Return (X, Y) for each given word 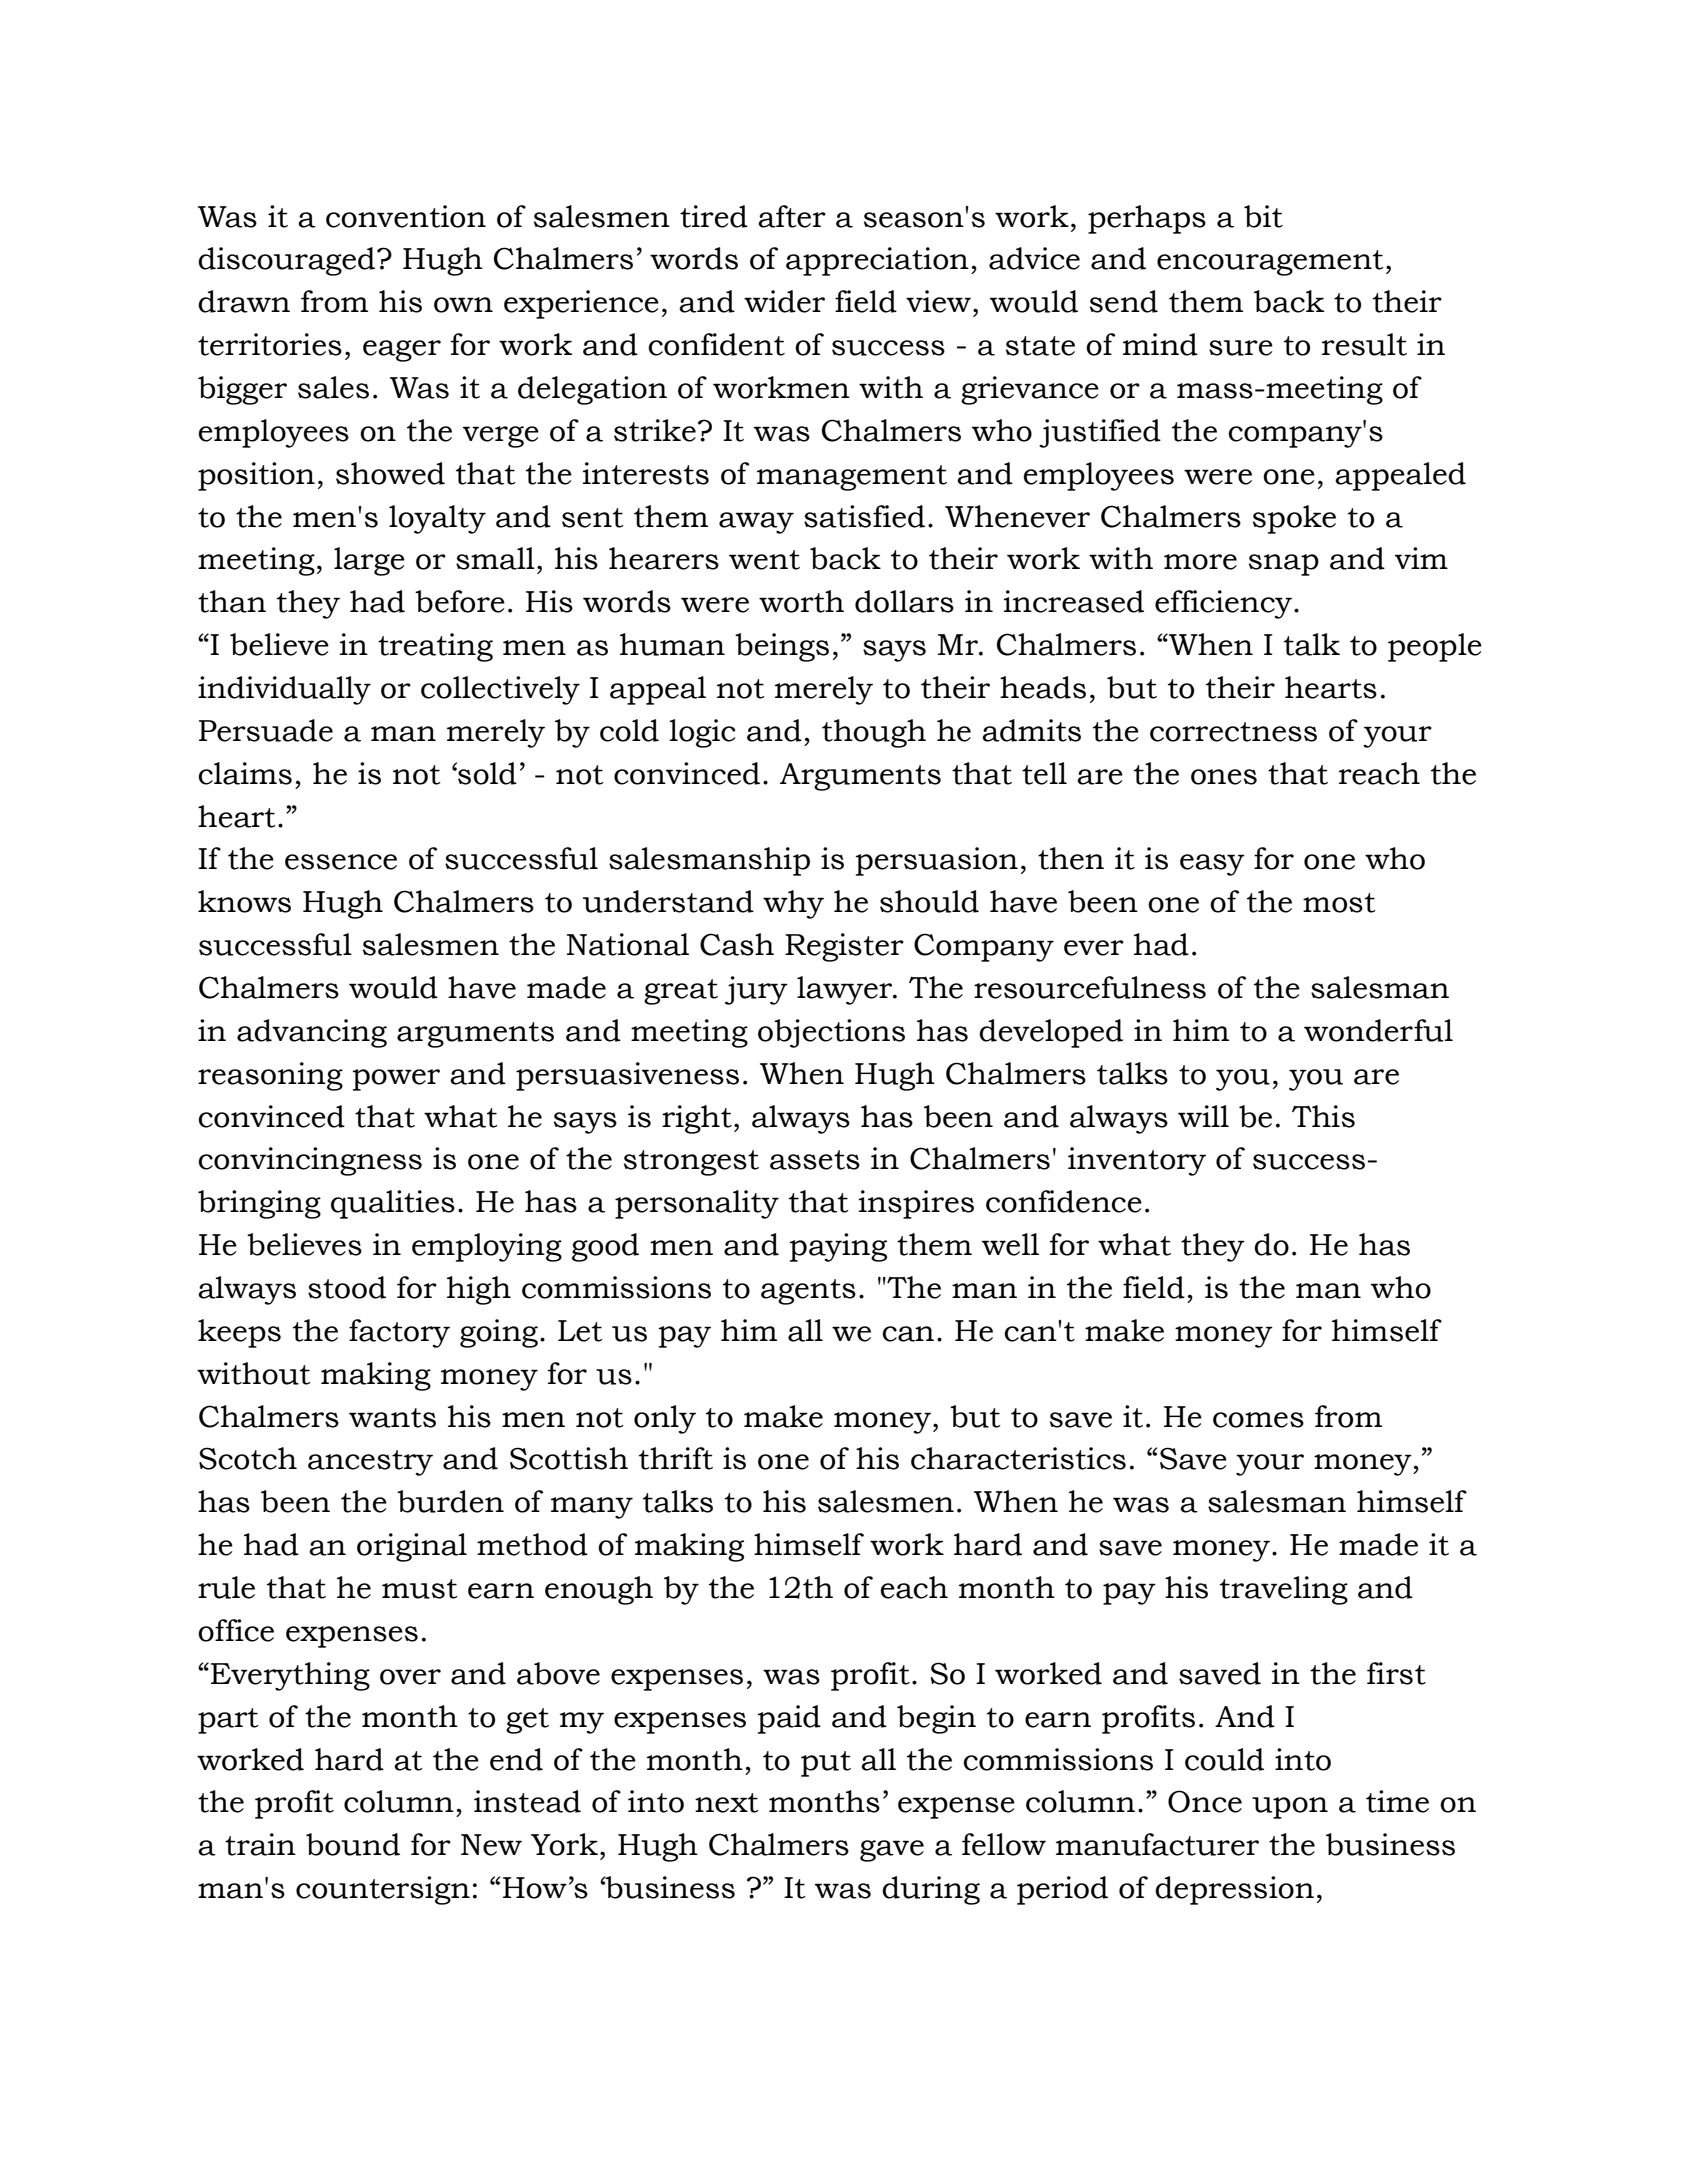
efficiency (1225, 604)
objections (831, 1033)
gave (892, 1851)
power (396, 1080)
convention (406, 216)
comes (1258, 1420)
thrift (676, 1458)
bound (353, 1844)
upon (1290, 1808)
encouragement (1270, 263)
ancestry (370, 1463)
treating (435, 647)
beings (782, 647)
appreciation (877, 261)
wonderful (1378, 1030)
